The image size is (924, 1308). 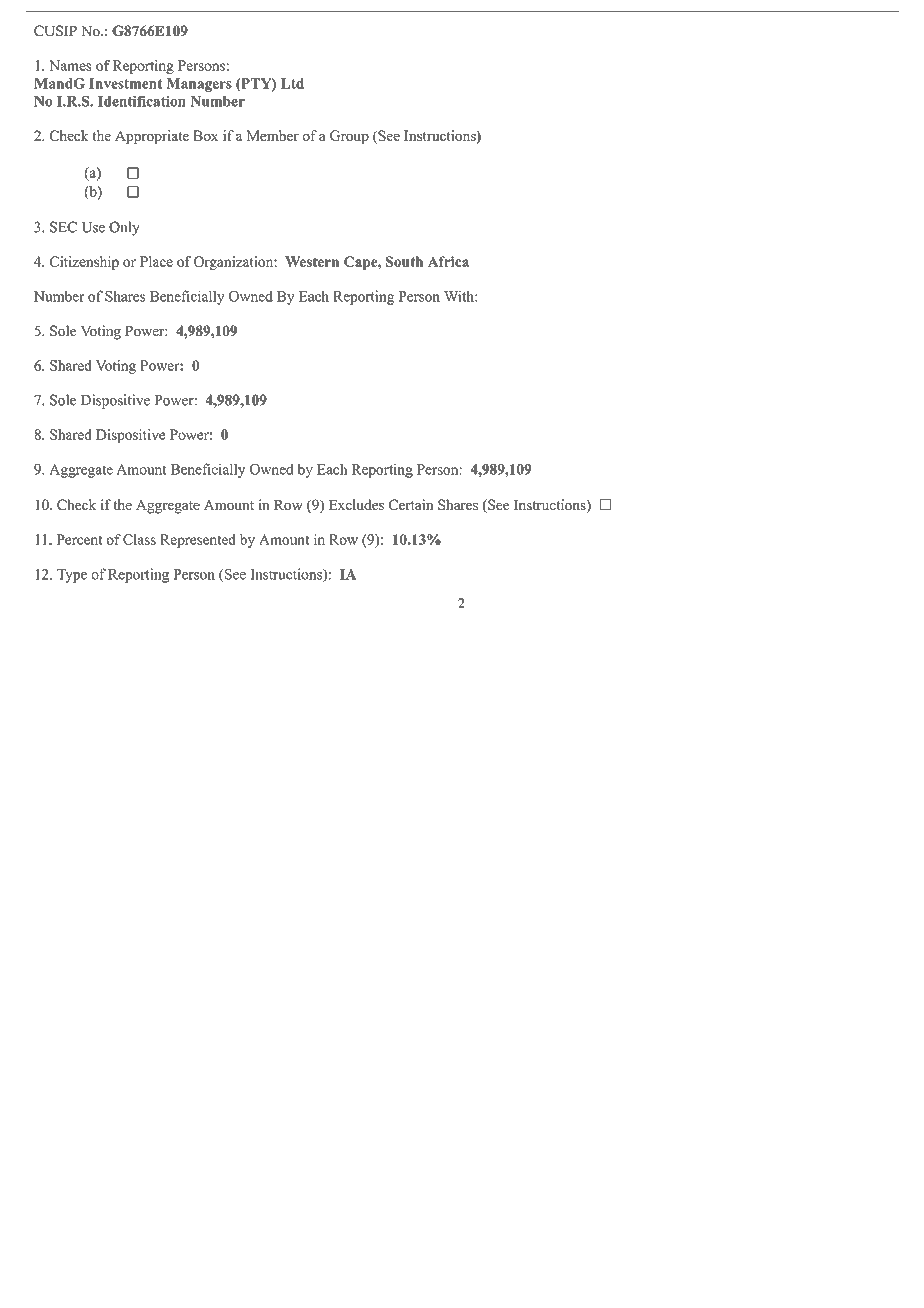 What do you see at coordinates (349, 137) in the screenshot?
I see `Group` at bounding box center [349, 137].
